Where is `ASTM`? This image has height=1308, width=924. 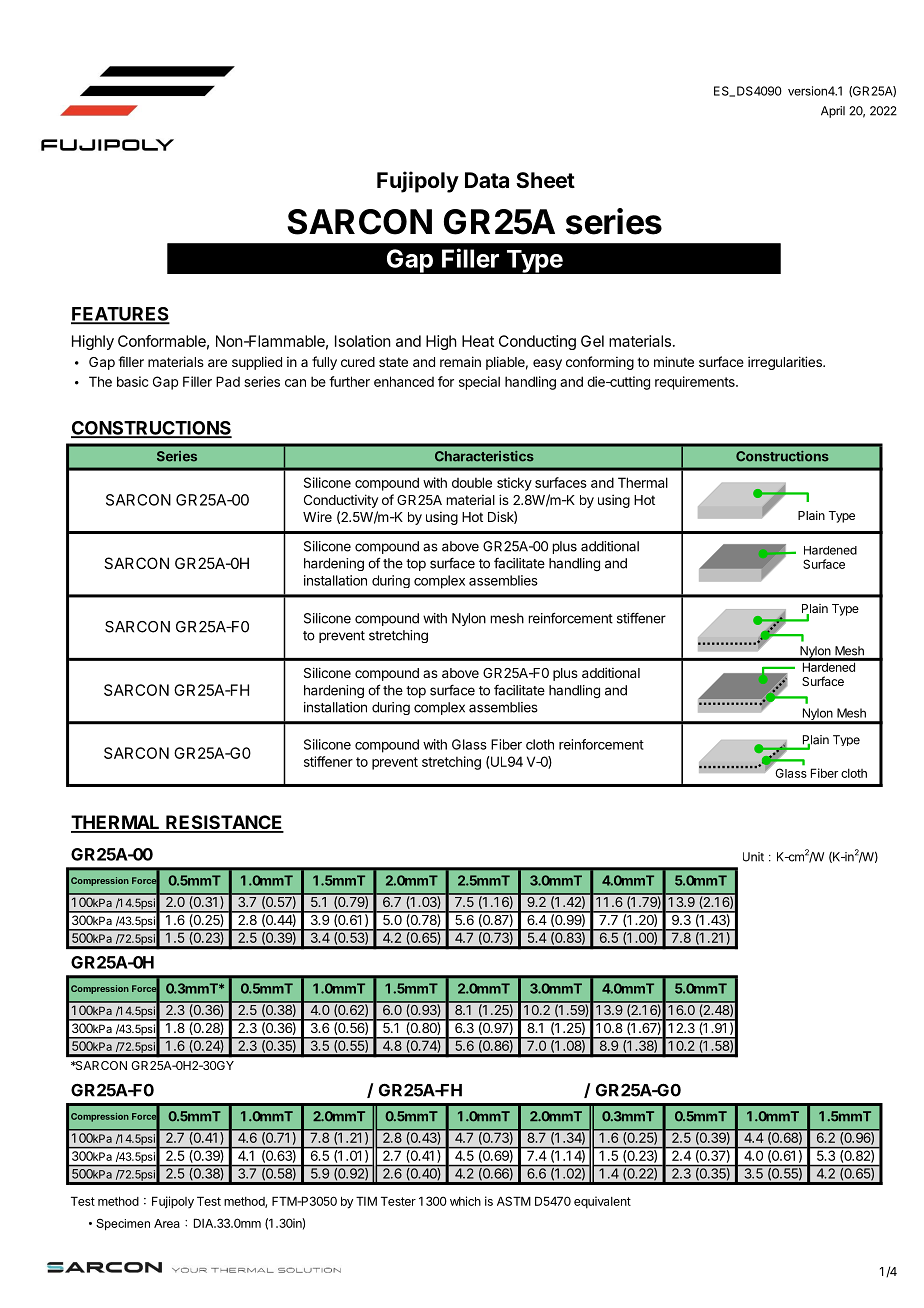 ASTM is located at coordinates (514, 1201).
